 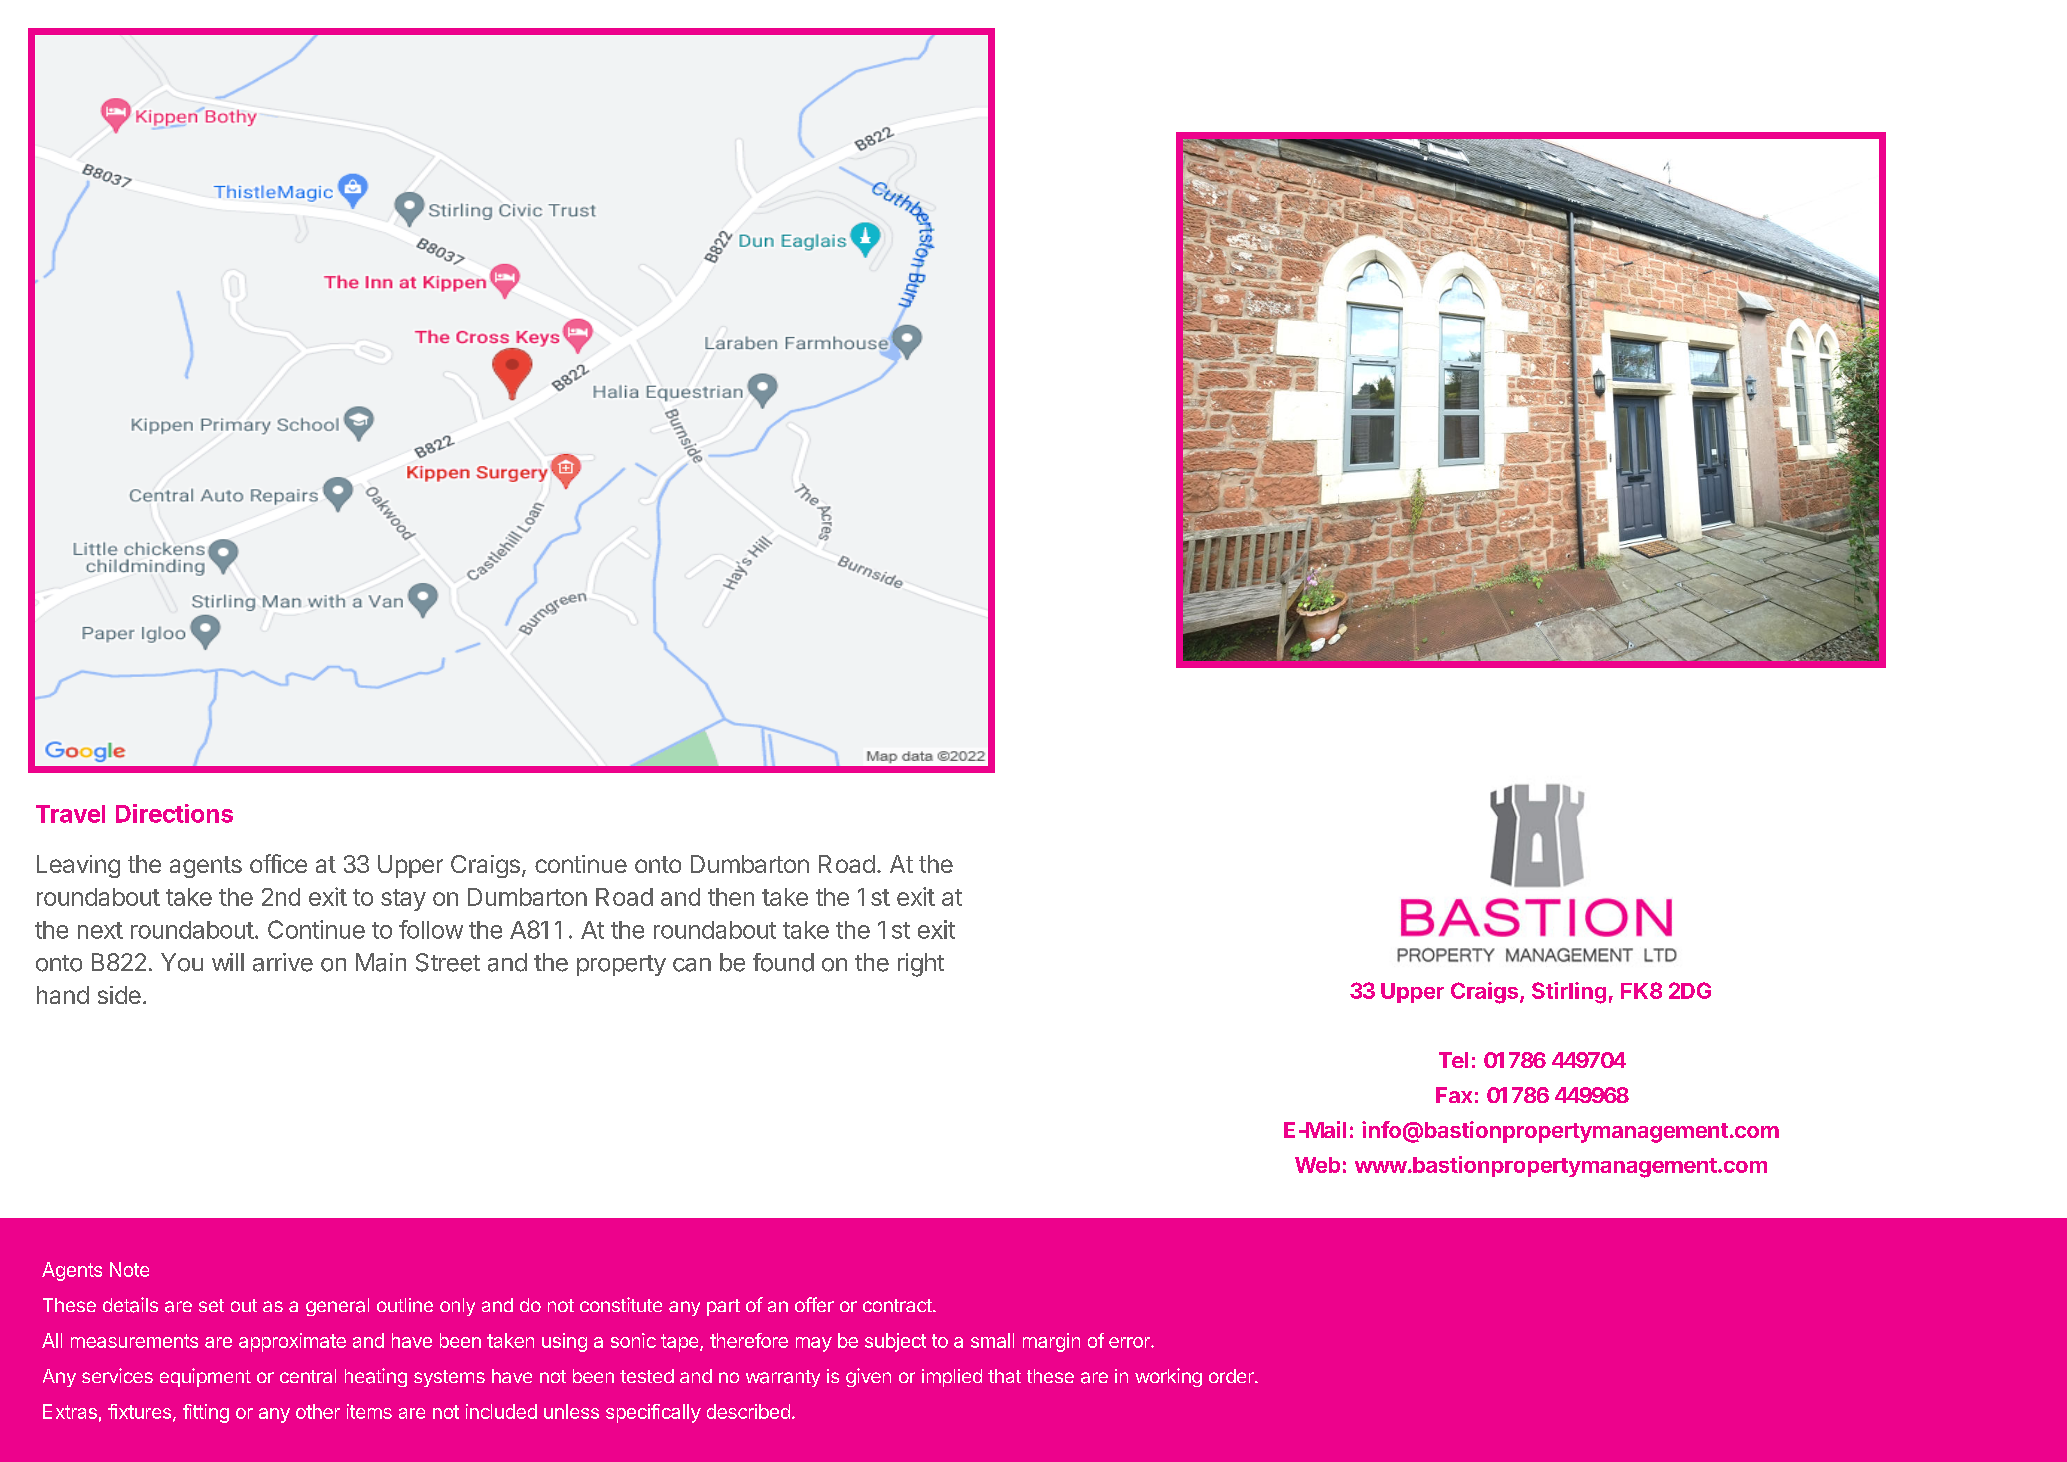 I want to click on fitting, so click(x=206, y=1413).
